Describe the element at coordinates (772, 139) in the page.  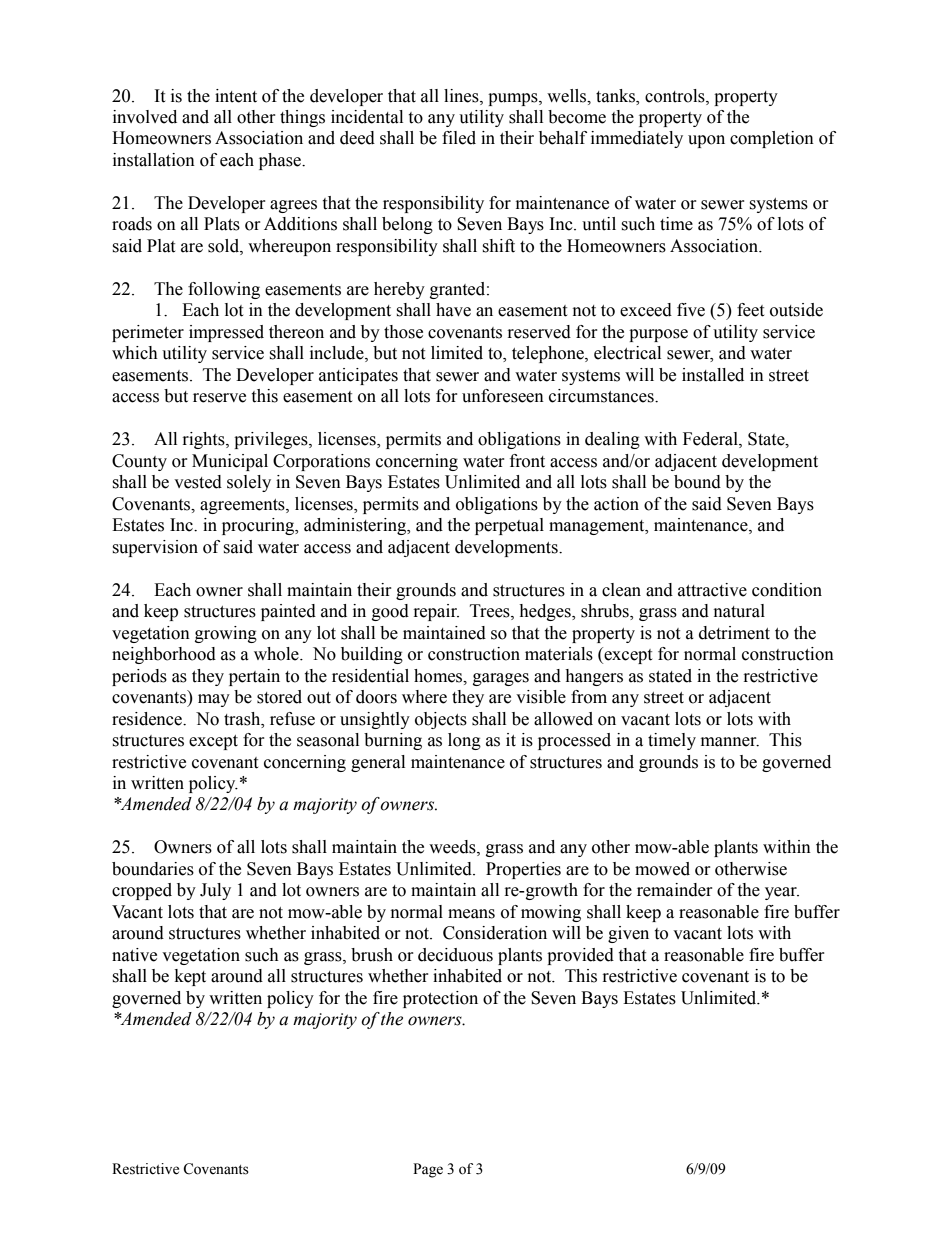
I see `completion` at that location.
